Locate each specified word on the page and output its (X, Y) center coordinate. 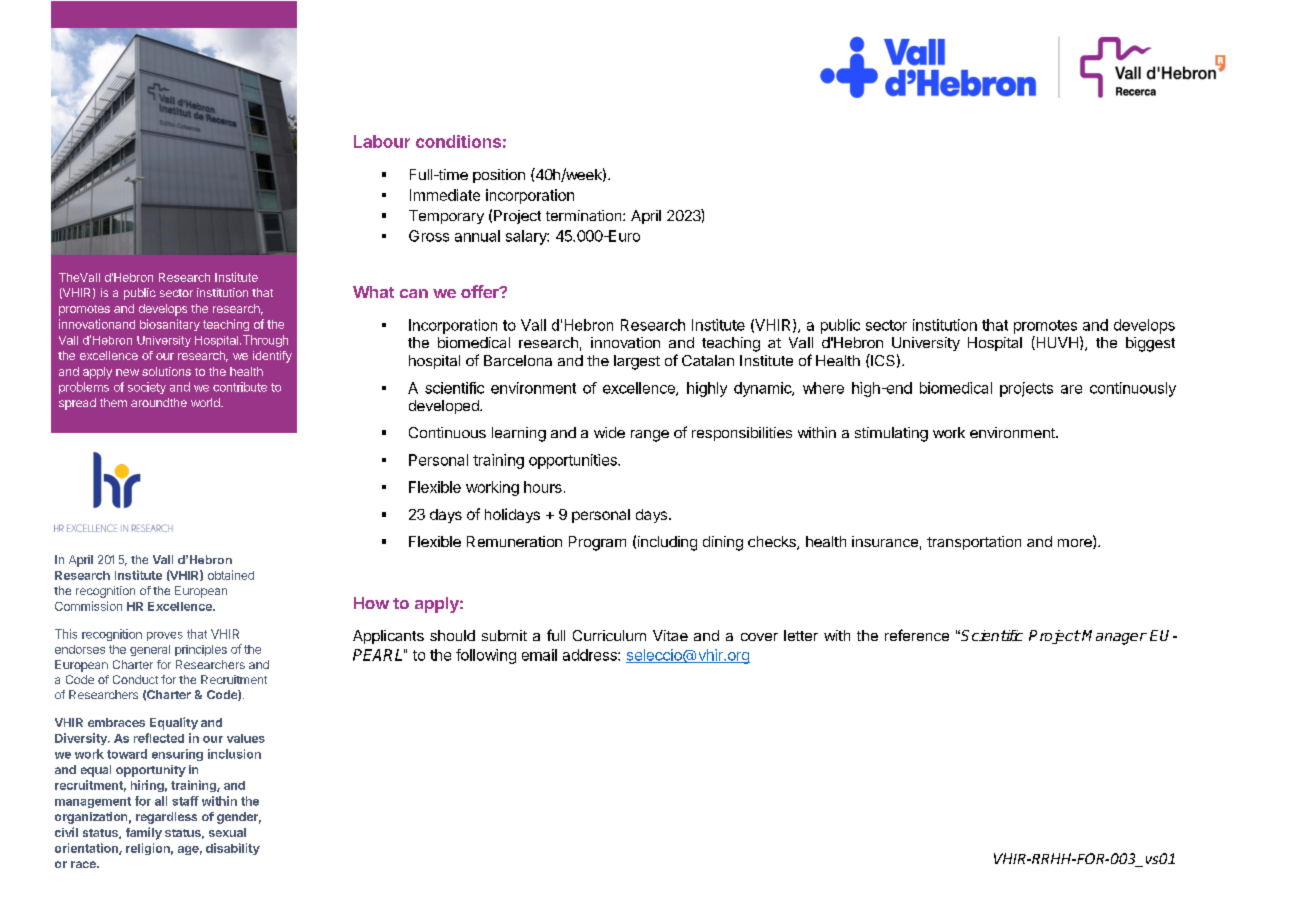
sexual (227, 832)
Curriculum (609, 635)
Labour (382, 141)
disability (233, 849)
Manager (1114, 637)
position (499, 176)
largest (637, 362)
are (1071, 389)
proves (165, 636)
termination (583, 215)
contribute (240, 387)
